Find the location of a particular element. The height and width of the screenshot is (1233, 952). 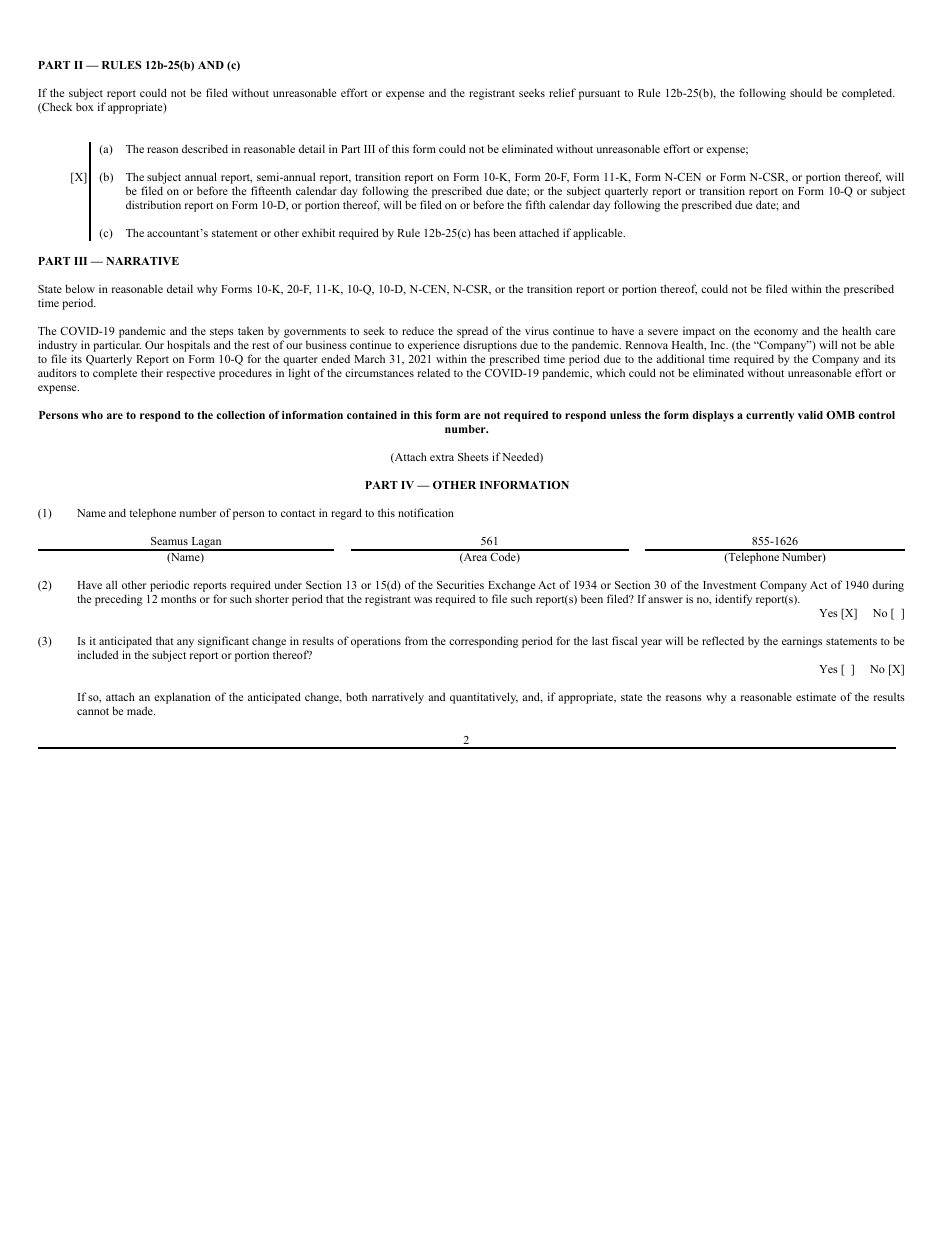

explanation is located at coordinates (182, 698).
